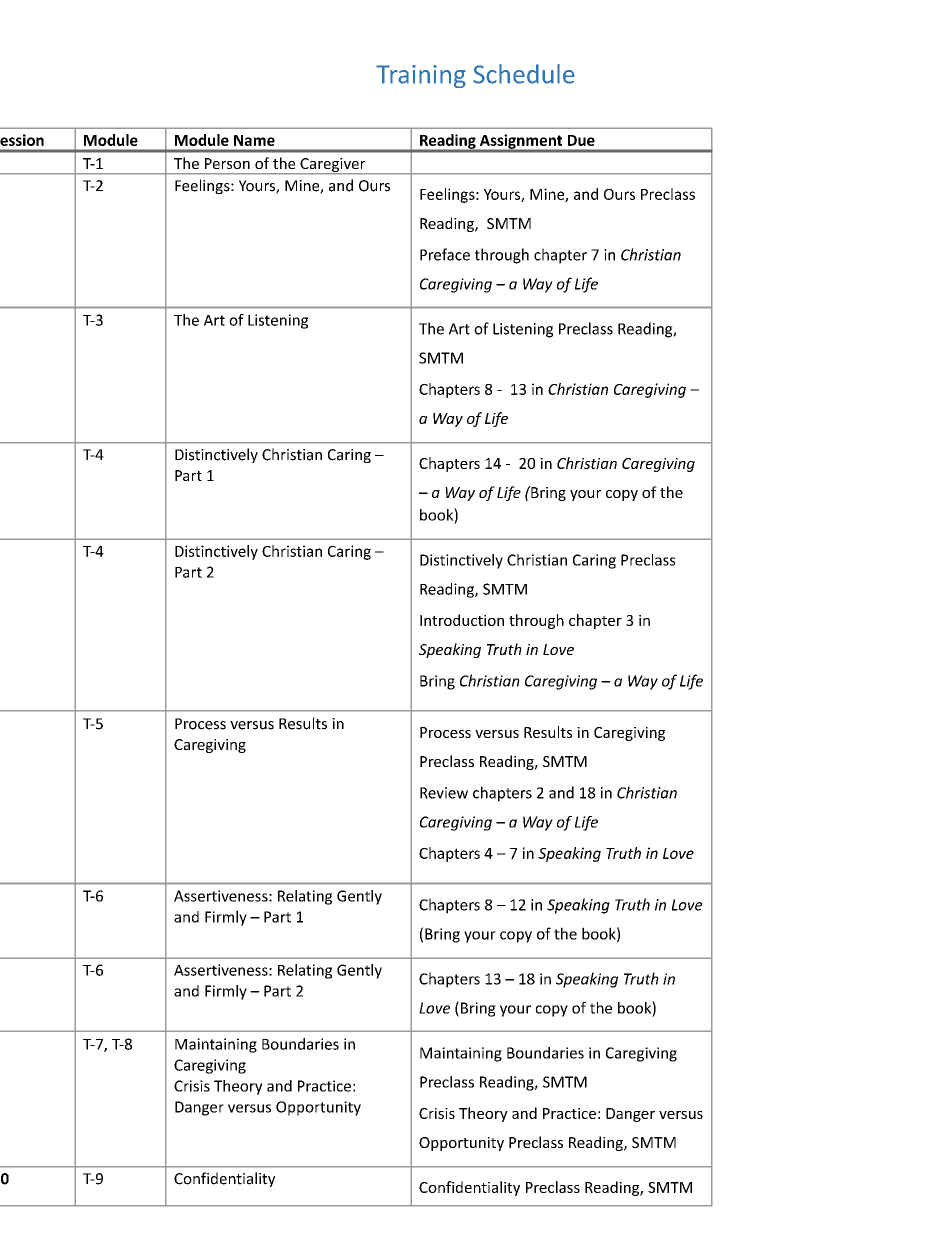  I want to click on Due, so click(581, 140).
